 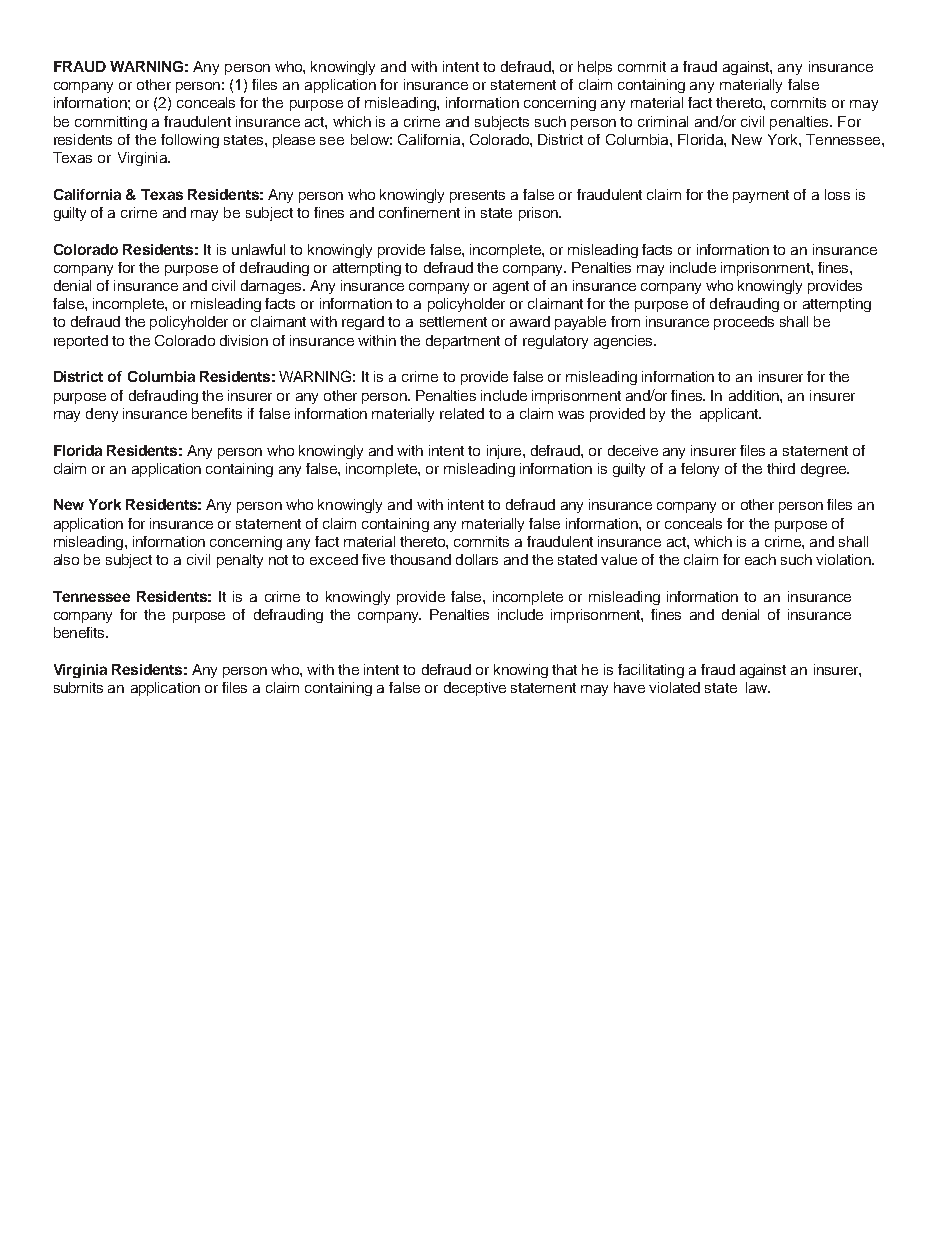 I want to click on proceeds, so click(x=744, y=323).
